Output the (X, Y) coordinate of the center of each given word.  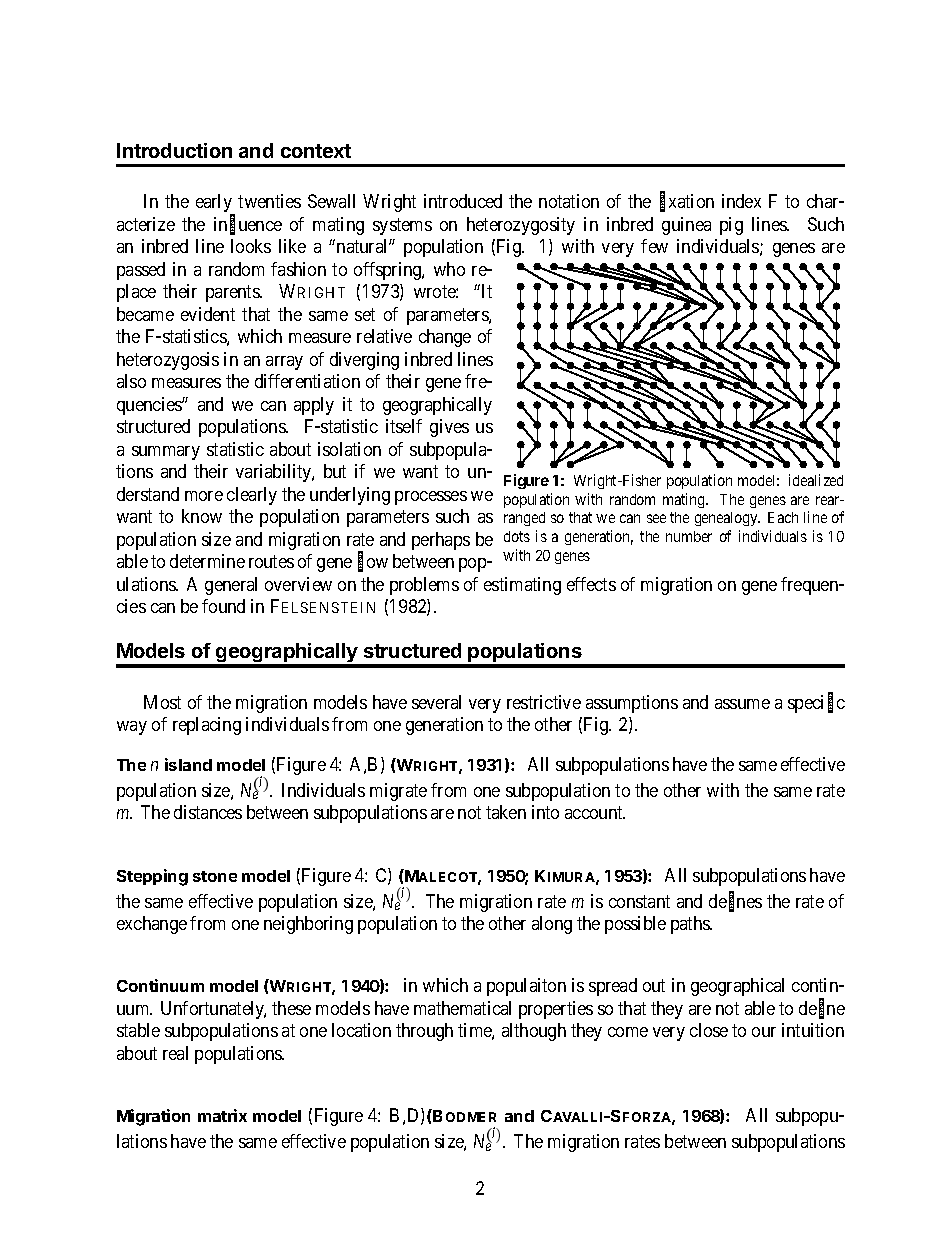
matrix (222, 1115)
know (202, 516)
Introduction (174, 150)
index (741, 201)
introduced (463, 201)
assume (742, 704)
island (188, 764)
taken (506, 812)
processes (431, 498)
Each (783, 517)
